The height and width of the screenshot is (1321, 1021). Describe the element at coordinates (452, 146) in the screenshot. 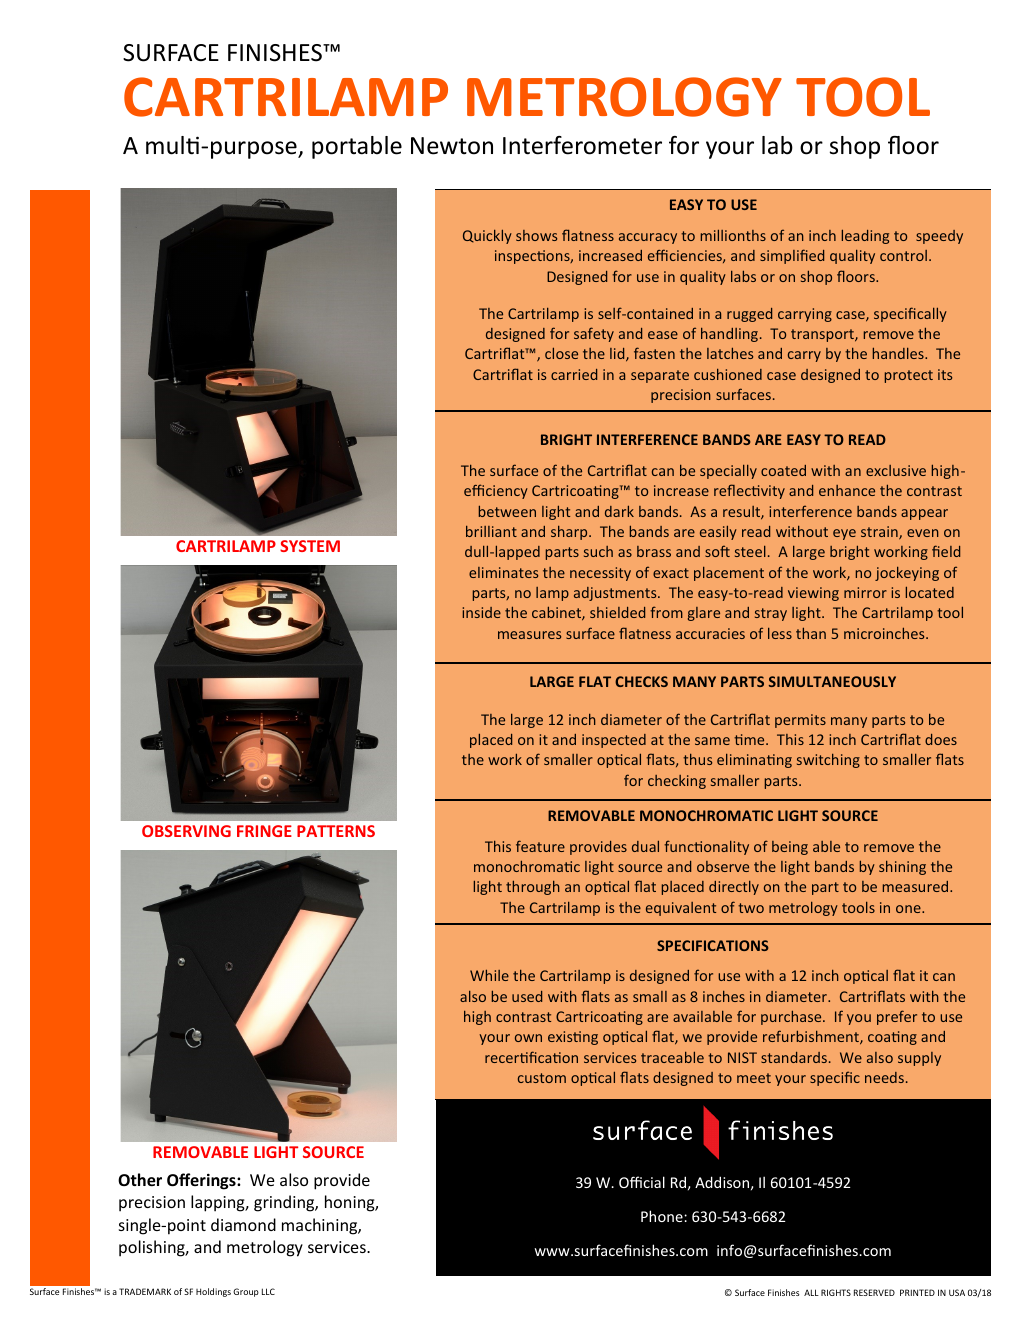

I see `Newton` at that location.
